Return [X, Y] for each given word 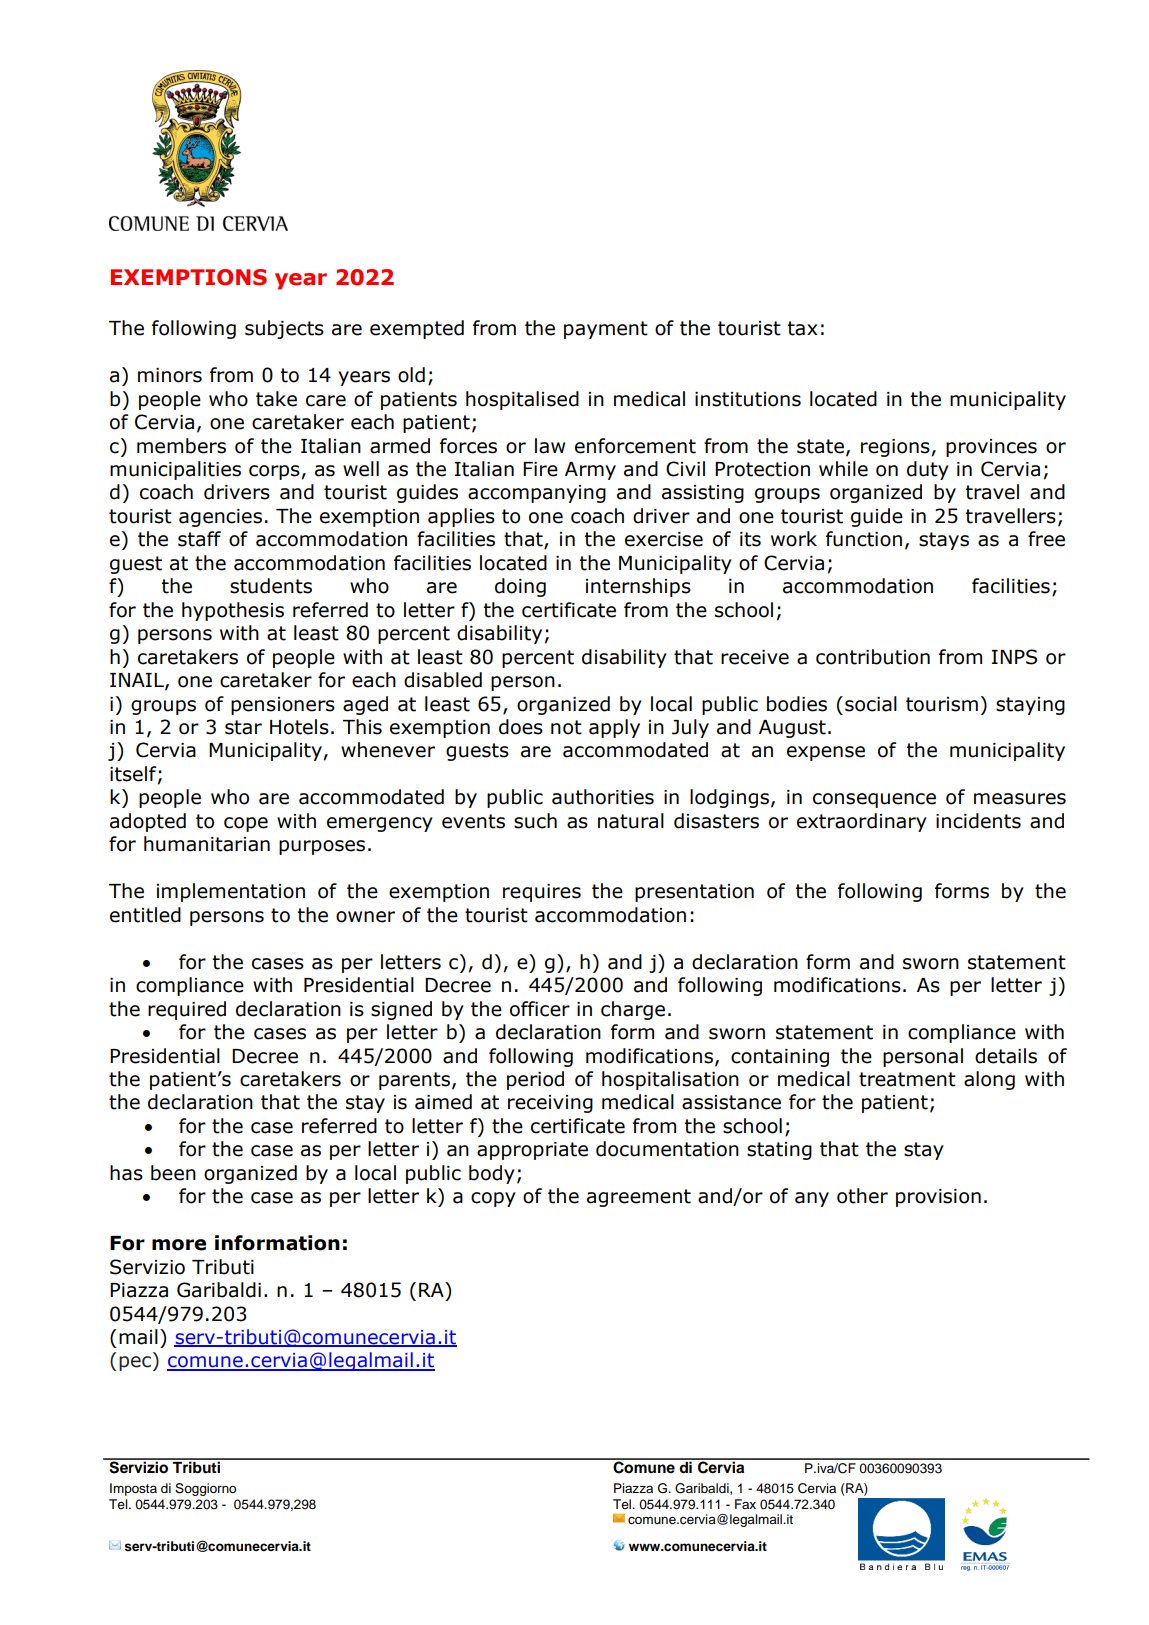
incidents [978, 821]
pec [135, 1363]
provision [938, 1198]
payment [606, 330]
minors [170, 375]
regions [896, 448]
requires [542, 893]
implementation [231, 892]
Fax [745, 1504]
